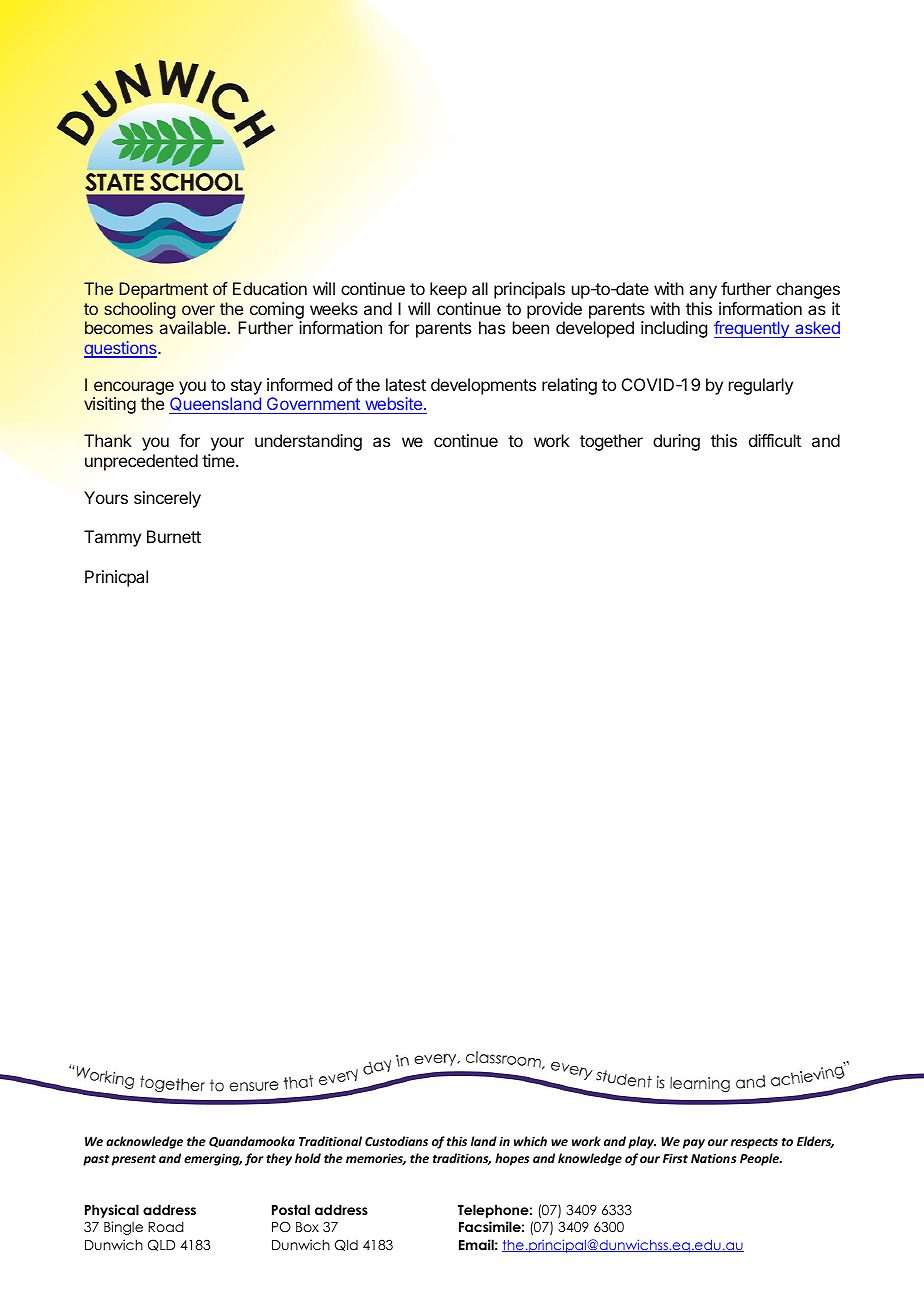 Image resolution: width=924 pixels, height=1308 pixels. What do you see at coordinates (213, 1159) in the document?
I see `emerging` at bounding box center [213, 1159].
